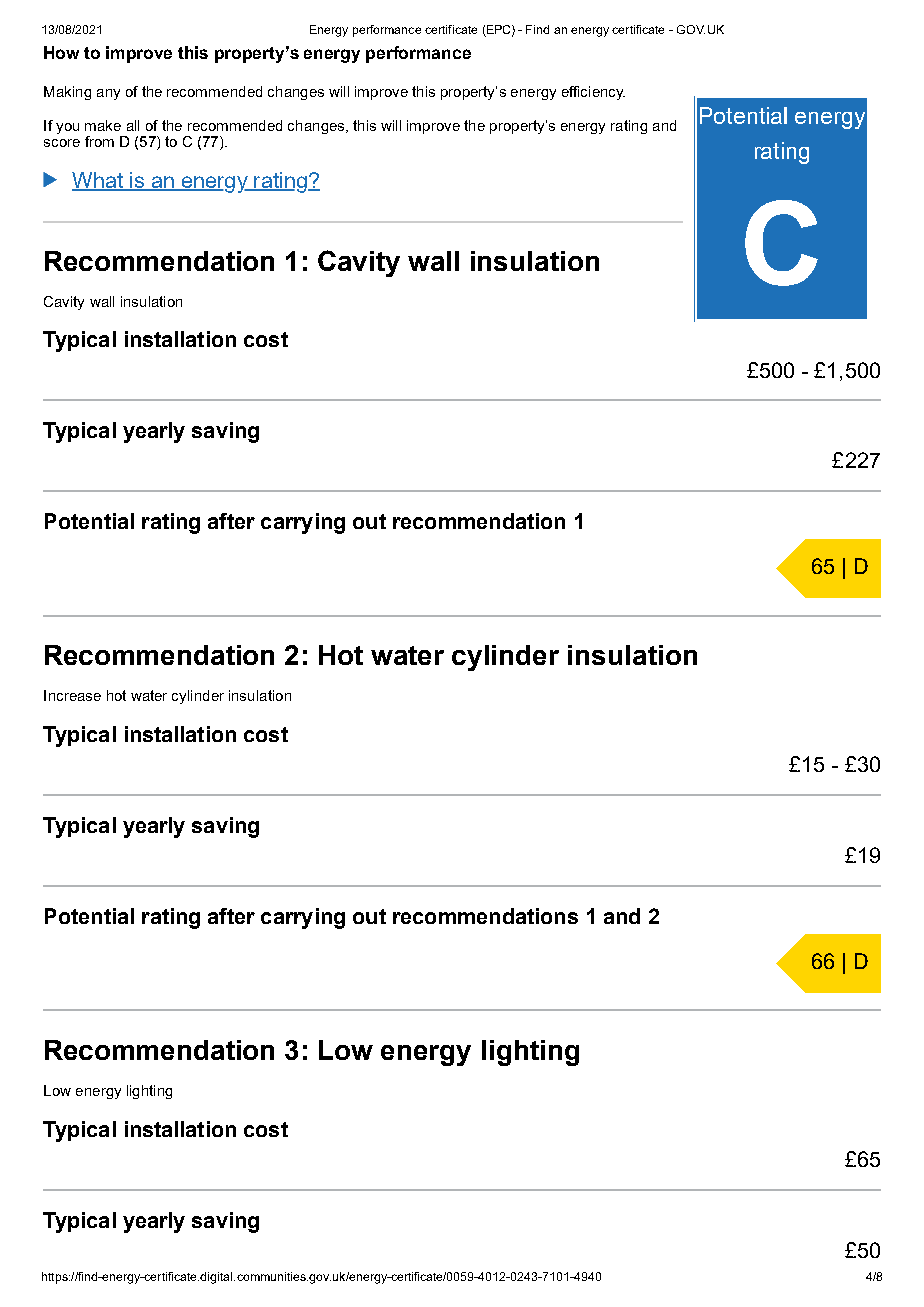 The height and width of the screenshot is (1307, 924). What do you see at coordinates (72, 695) in the screenshot?
I see `Increase` at bounding box center [72, 695].
